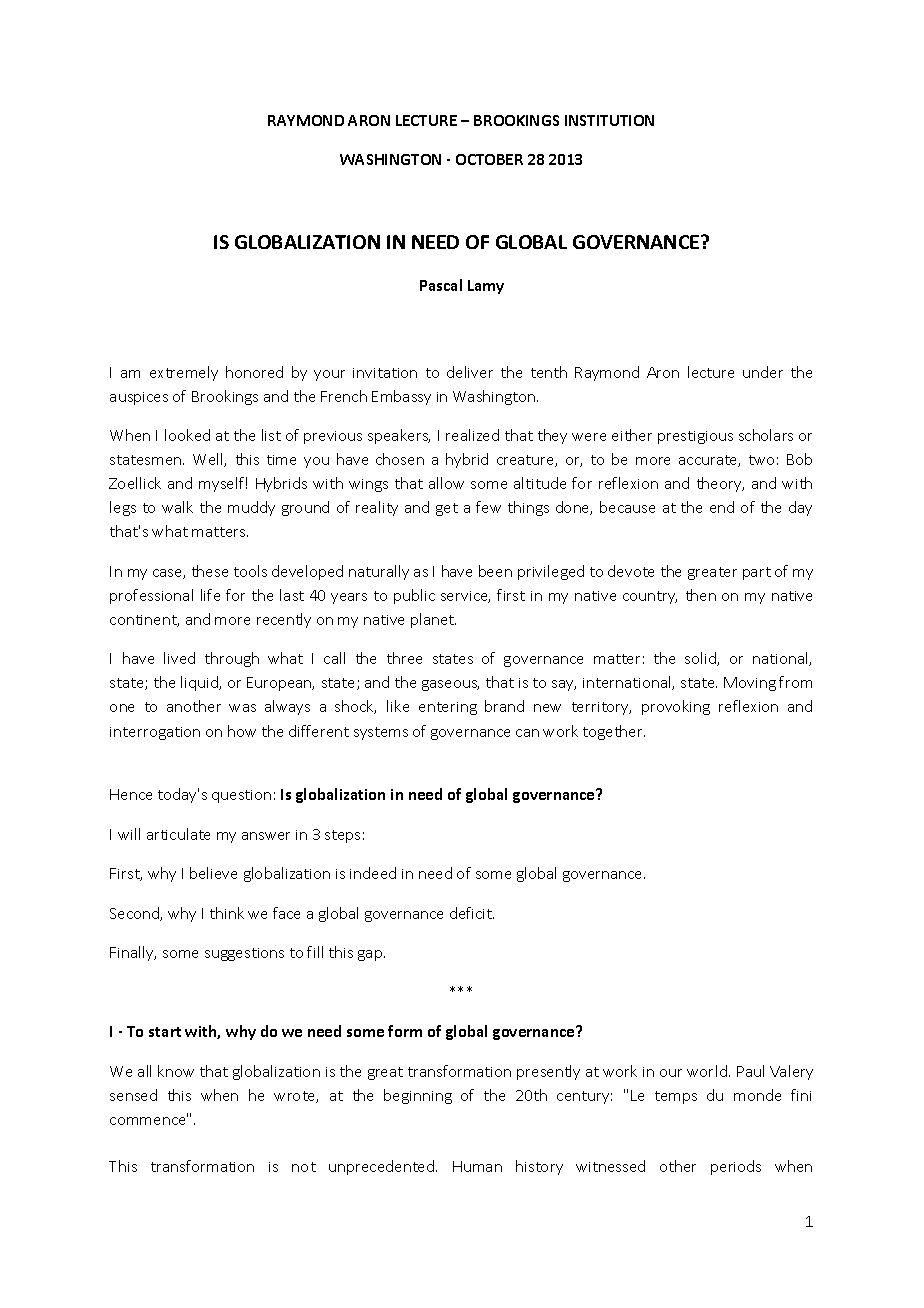 The width and height of the page is (924, 1308). Describe the element at coordinates (676, 707) in the page. I see `provoking` at that location.
